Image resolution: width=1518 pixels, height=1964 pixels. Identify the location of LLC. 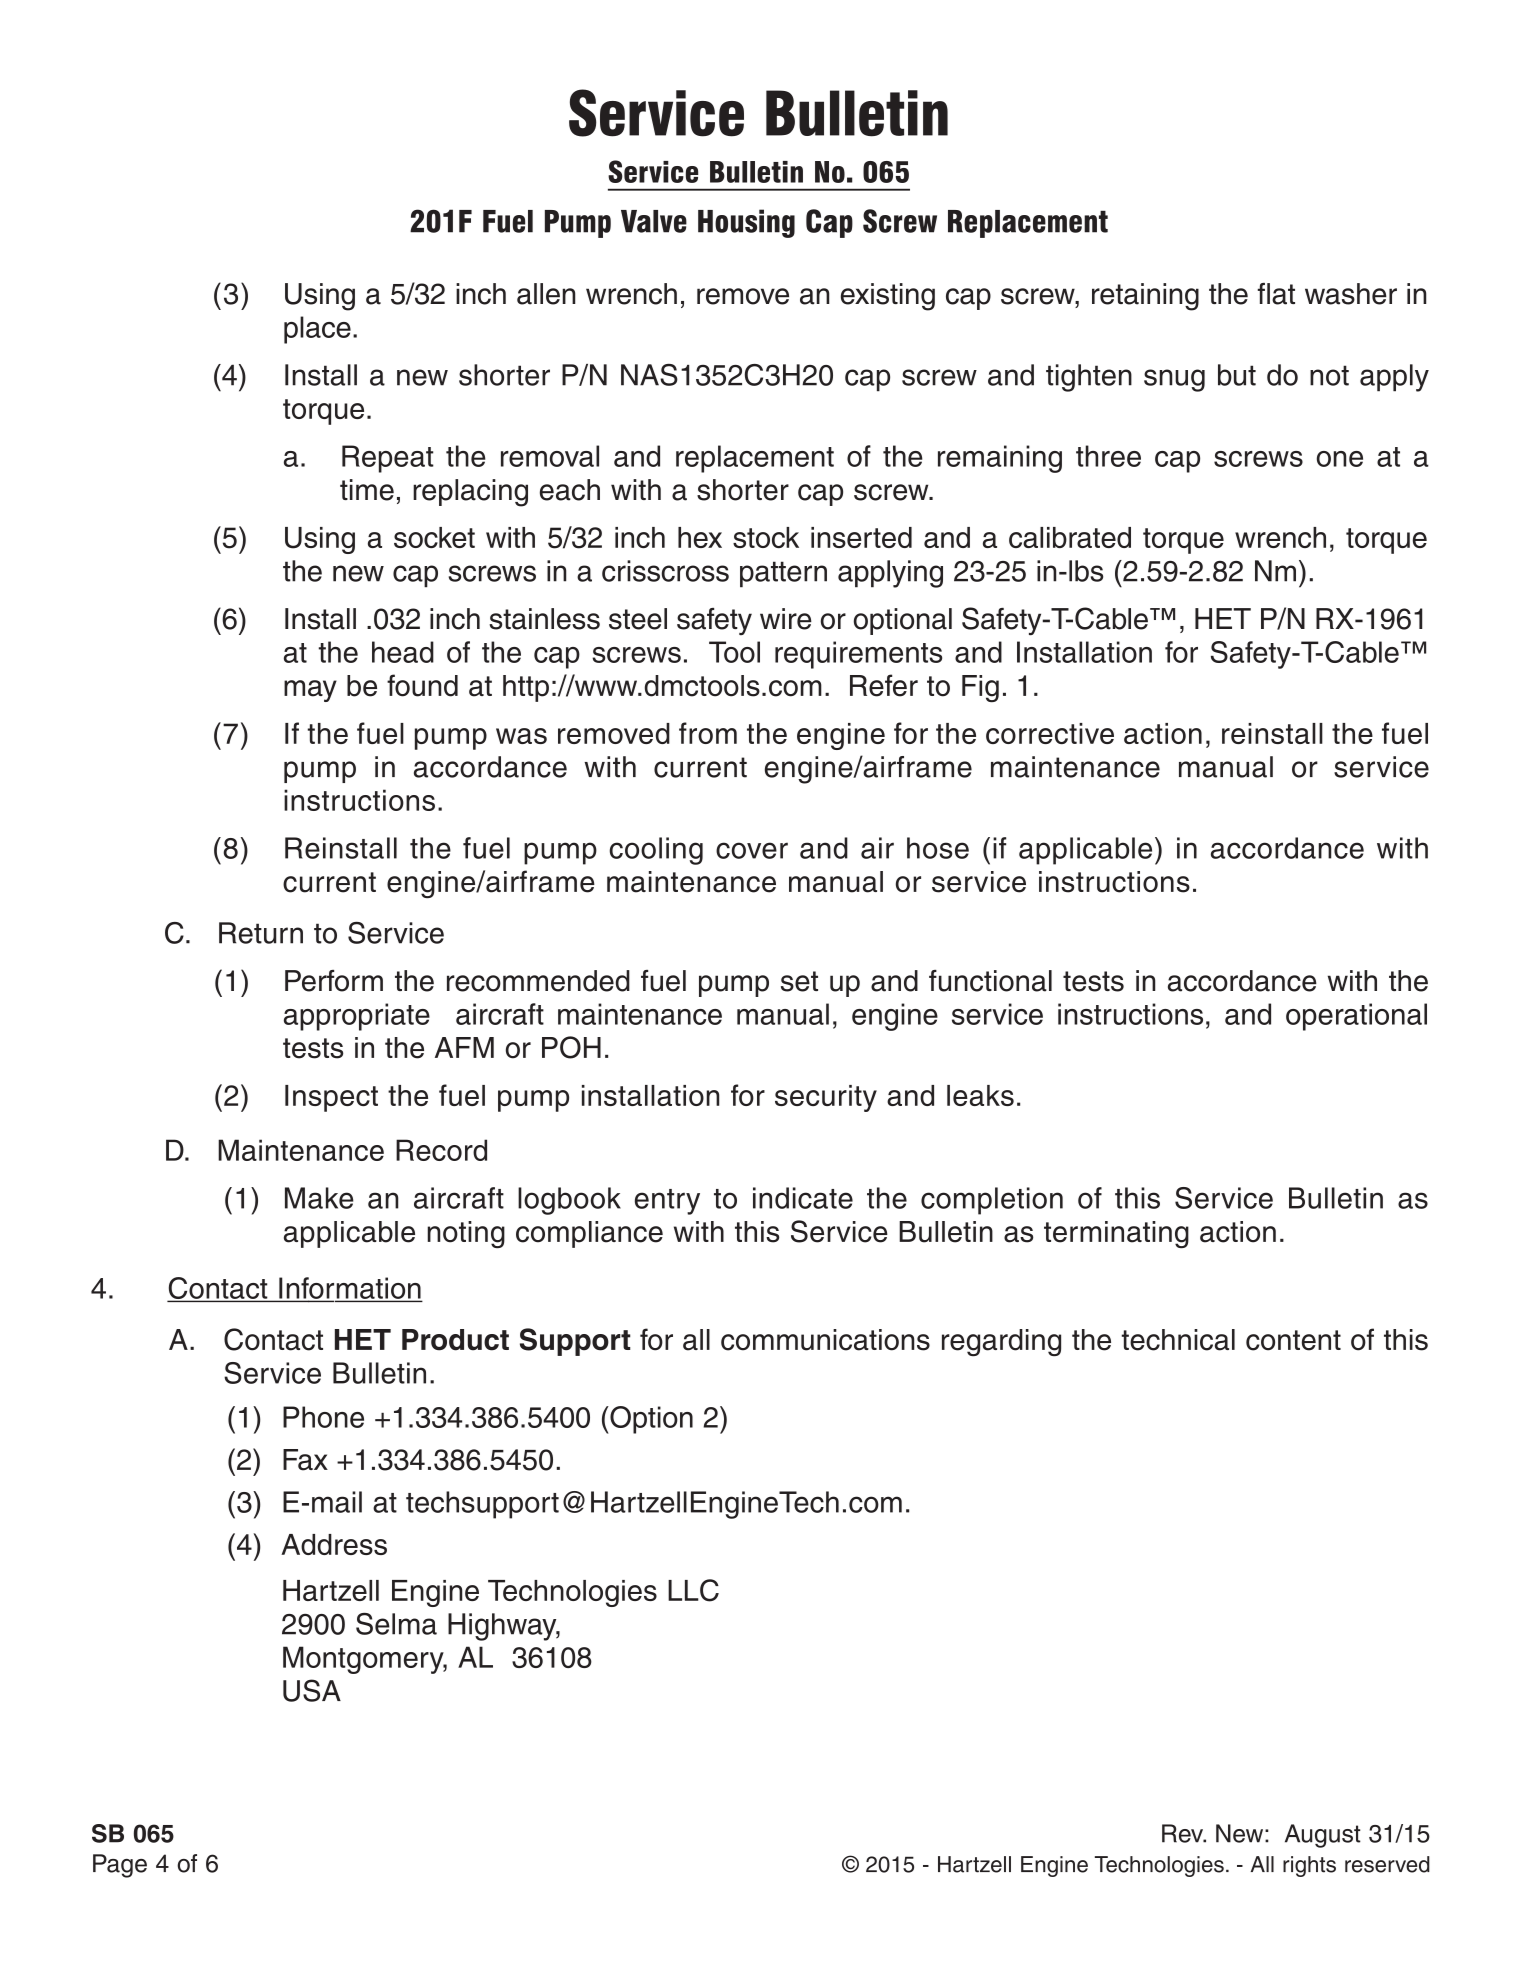
(693, 1590).
